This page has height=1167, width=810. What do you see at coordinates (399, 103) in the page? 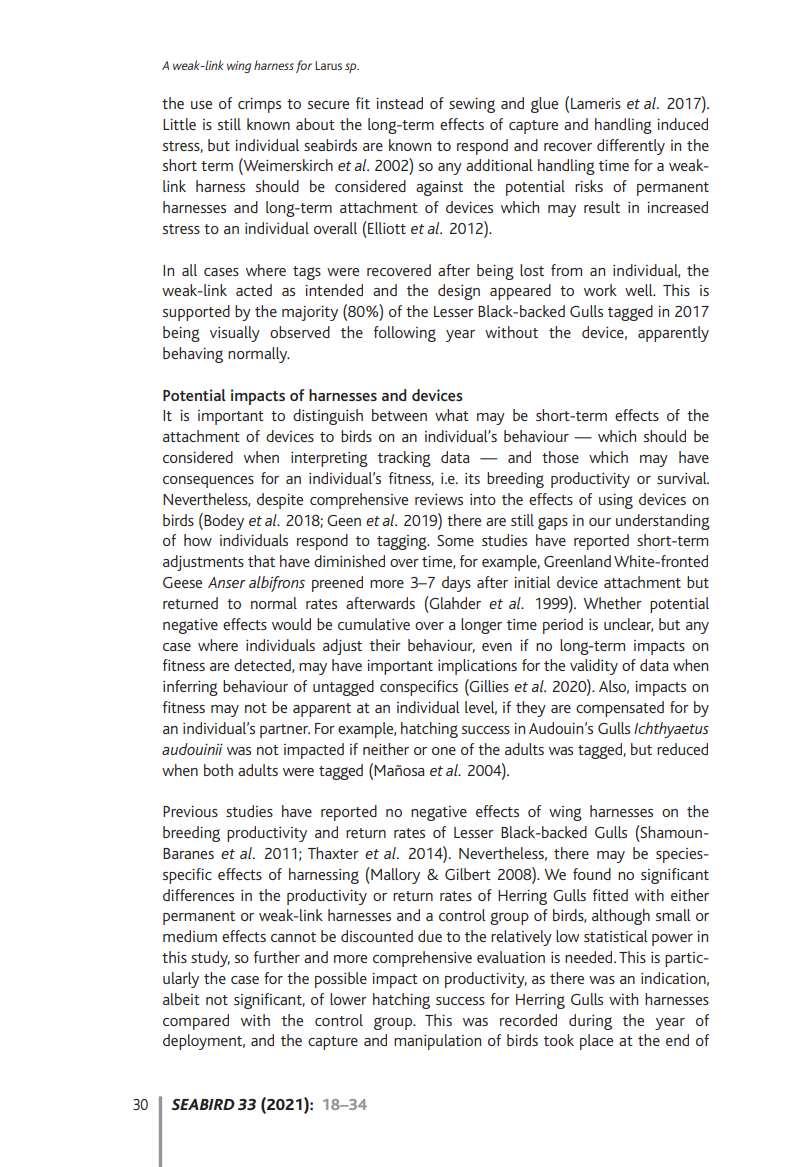
I see `instead` at bounding box center [399, 103].
